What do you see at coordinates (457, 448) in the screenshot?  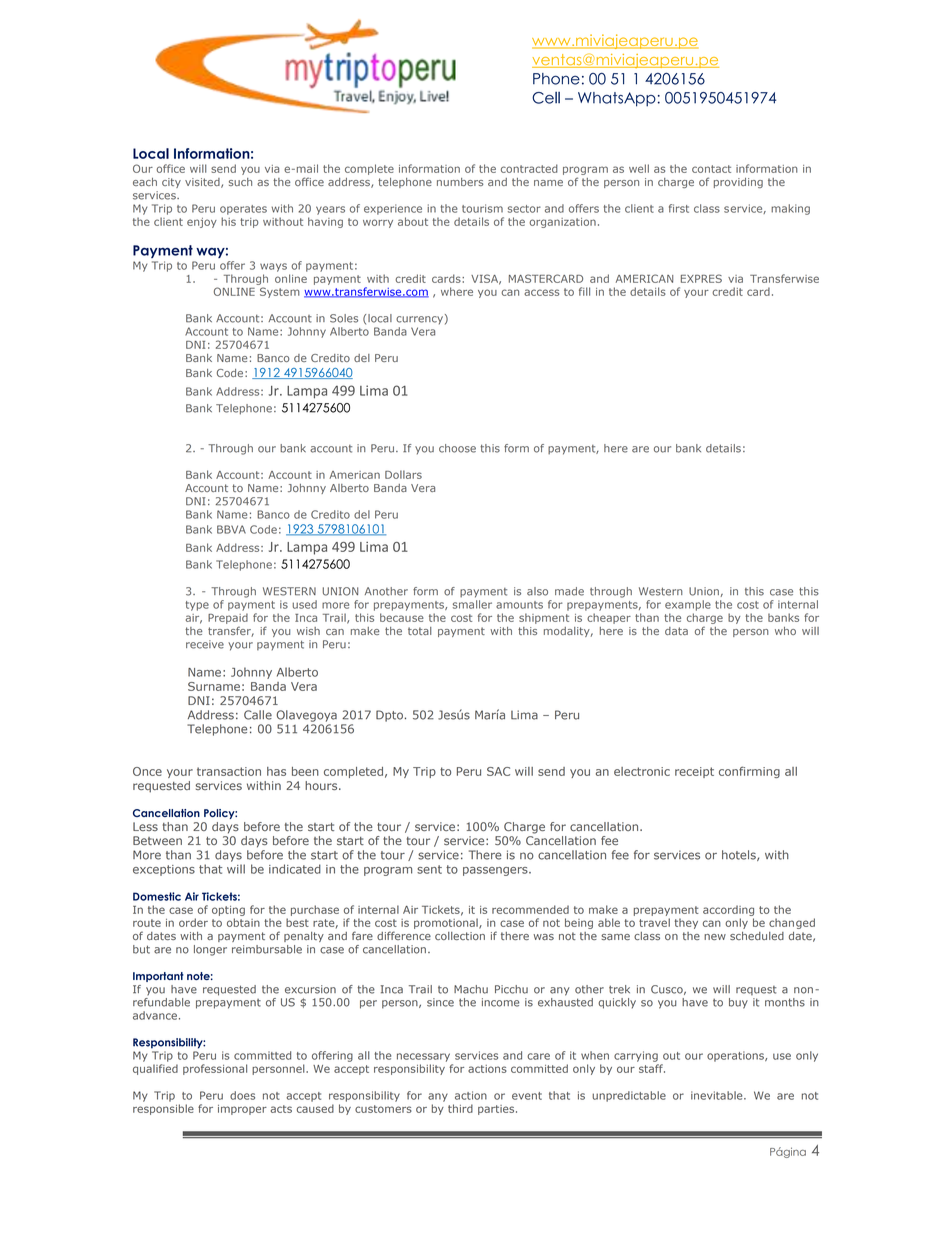 I see `choose` at bounding box center [457, 448].
